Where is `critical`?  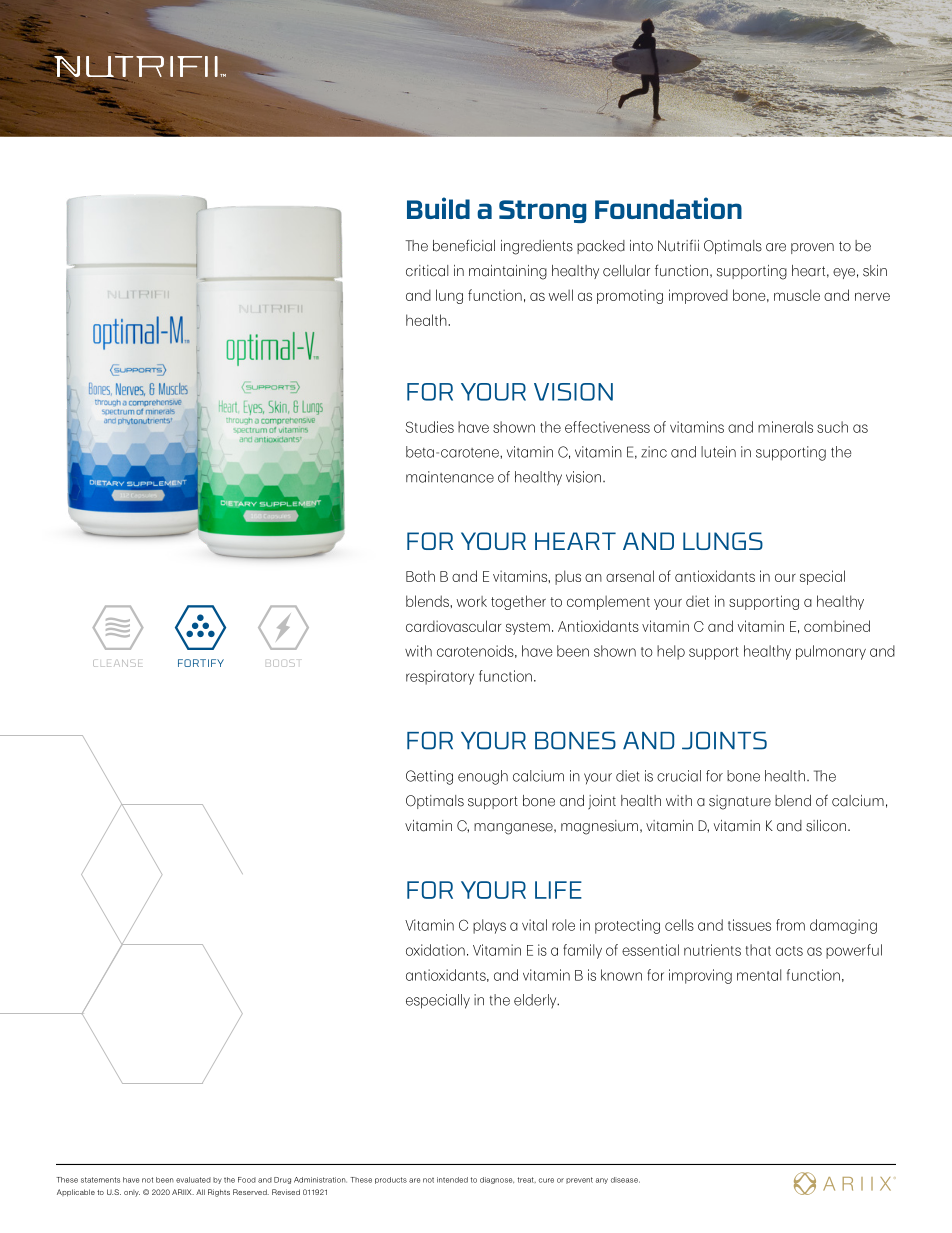
critical is located at coordinates (427, 271).
